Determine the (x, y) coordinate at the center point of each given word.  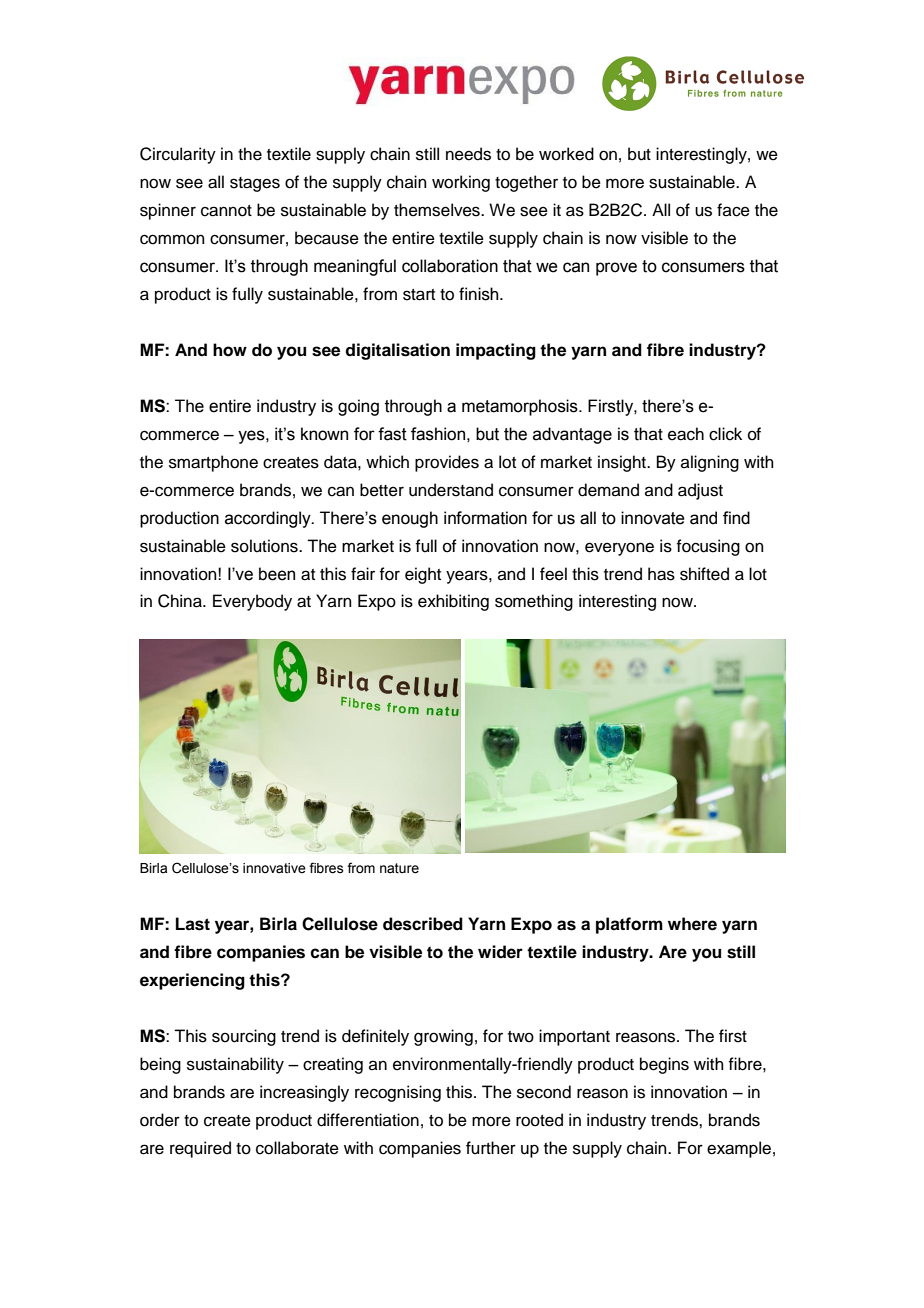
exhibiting (453, 602)
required (200, 1149)
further (491, 1148)
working (461, 183)
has (661, 574)
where (692, 924)
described (423, 924)
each (686, 434)
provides (447, 463)
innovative (274, 868)
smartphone (213, 463)
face (733, 210)
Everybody (252, 602)
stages (255, 184)
